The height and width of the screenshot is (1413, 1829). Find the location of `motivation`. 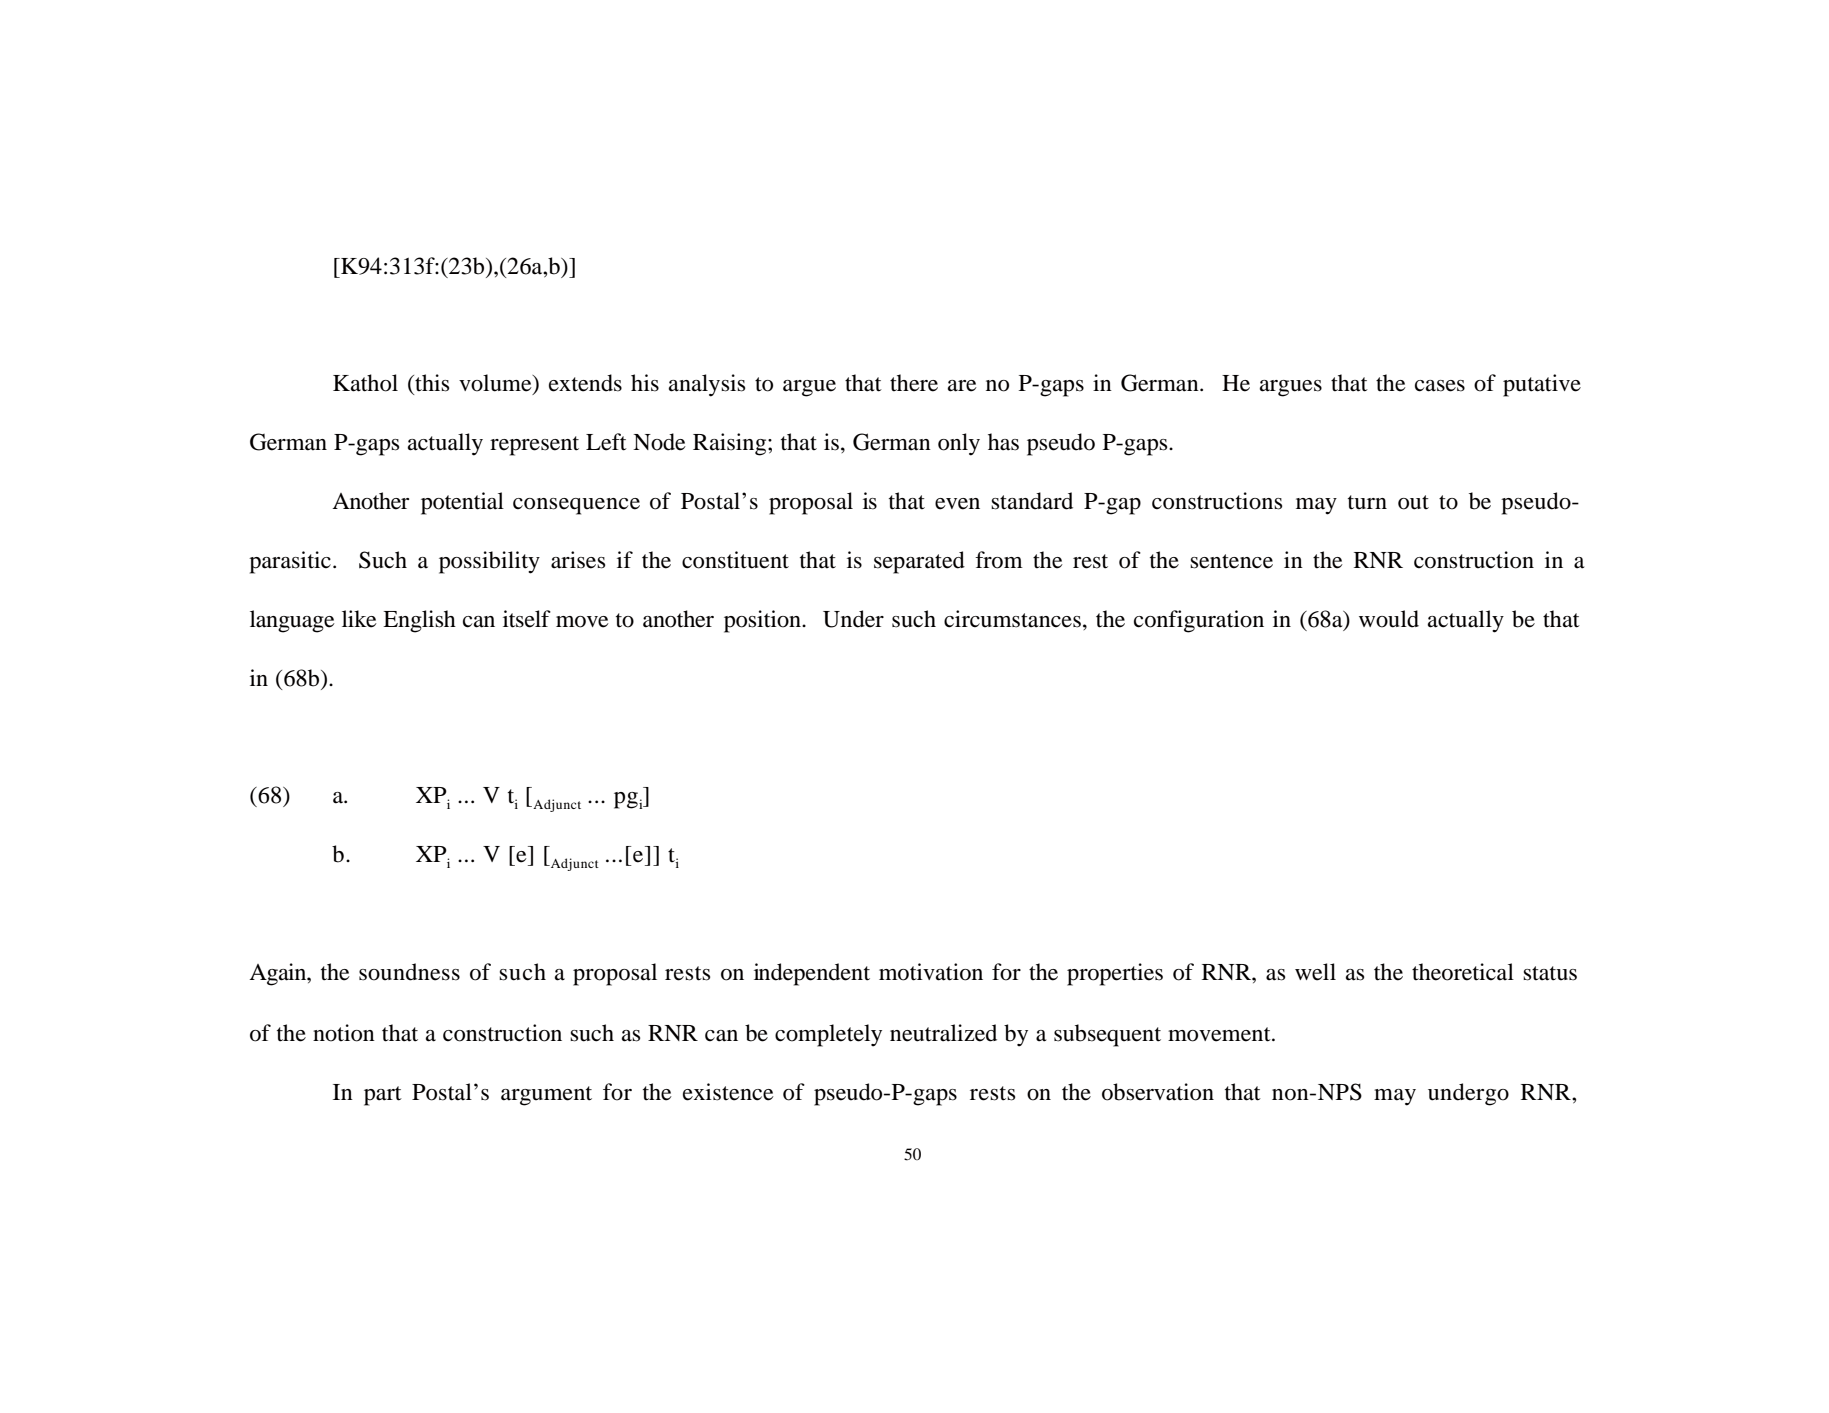

motivation is located at coordinates (931, 972).
